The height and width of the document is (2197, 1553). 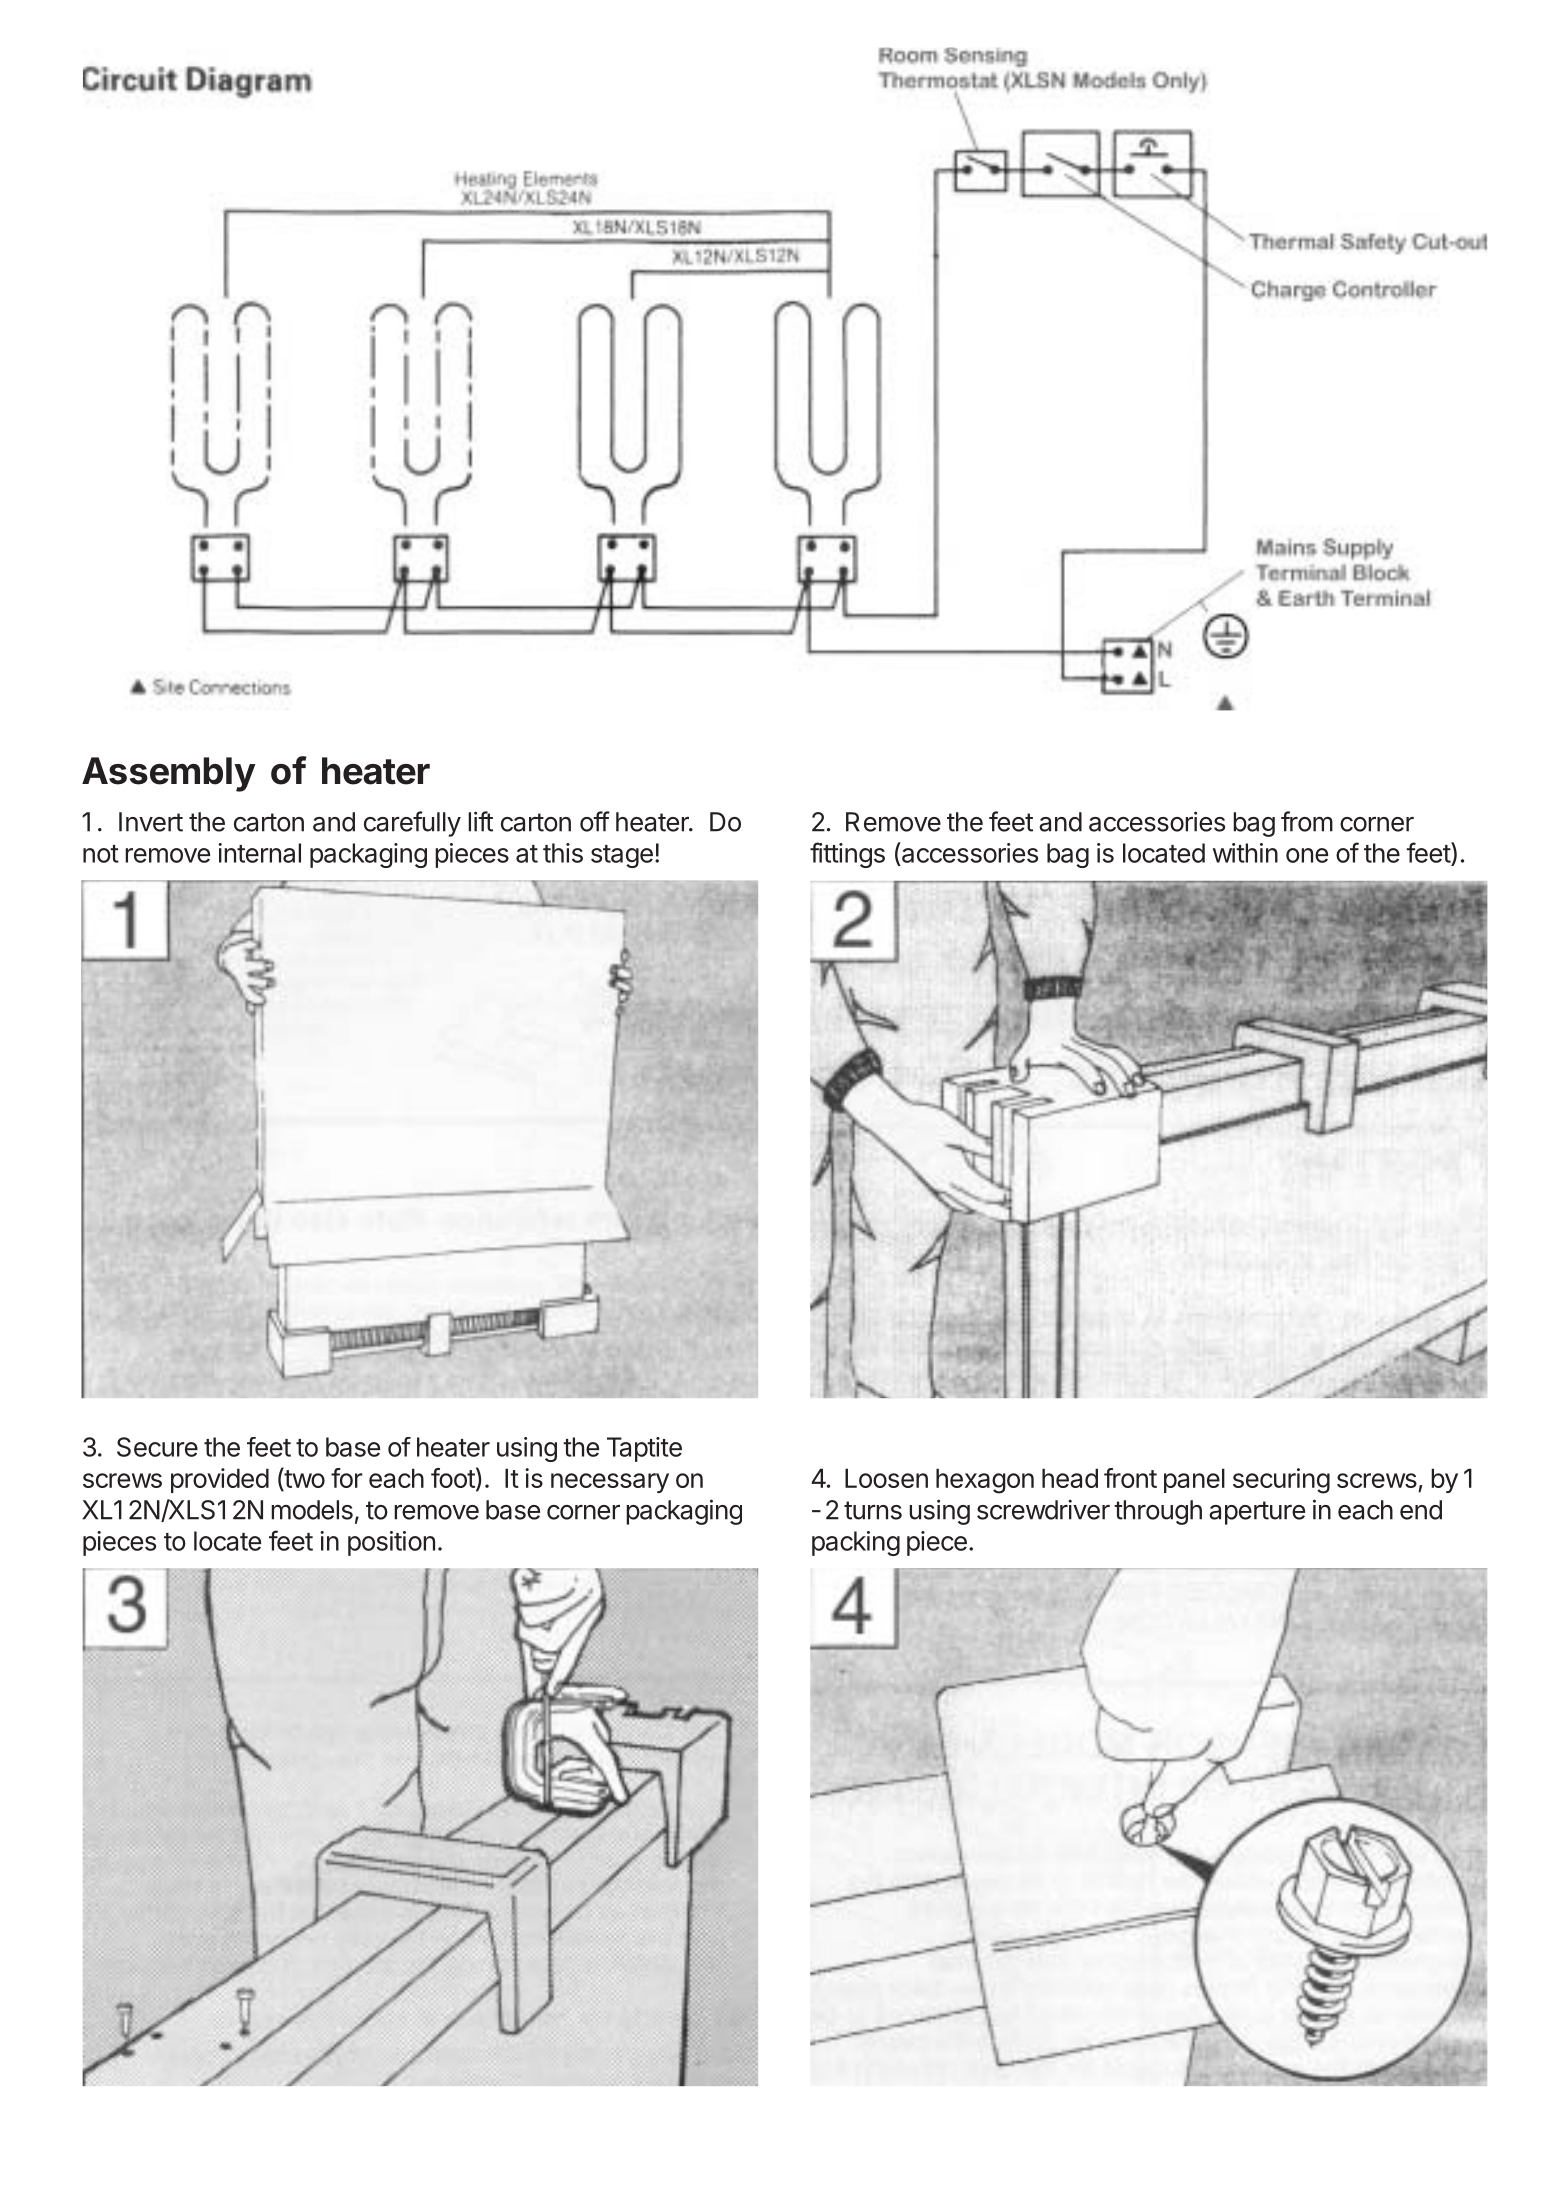 What do you see at coordinates (1307, 821) in the document?
I see `from` at bounding box center [1307, 821].
